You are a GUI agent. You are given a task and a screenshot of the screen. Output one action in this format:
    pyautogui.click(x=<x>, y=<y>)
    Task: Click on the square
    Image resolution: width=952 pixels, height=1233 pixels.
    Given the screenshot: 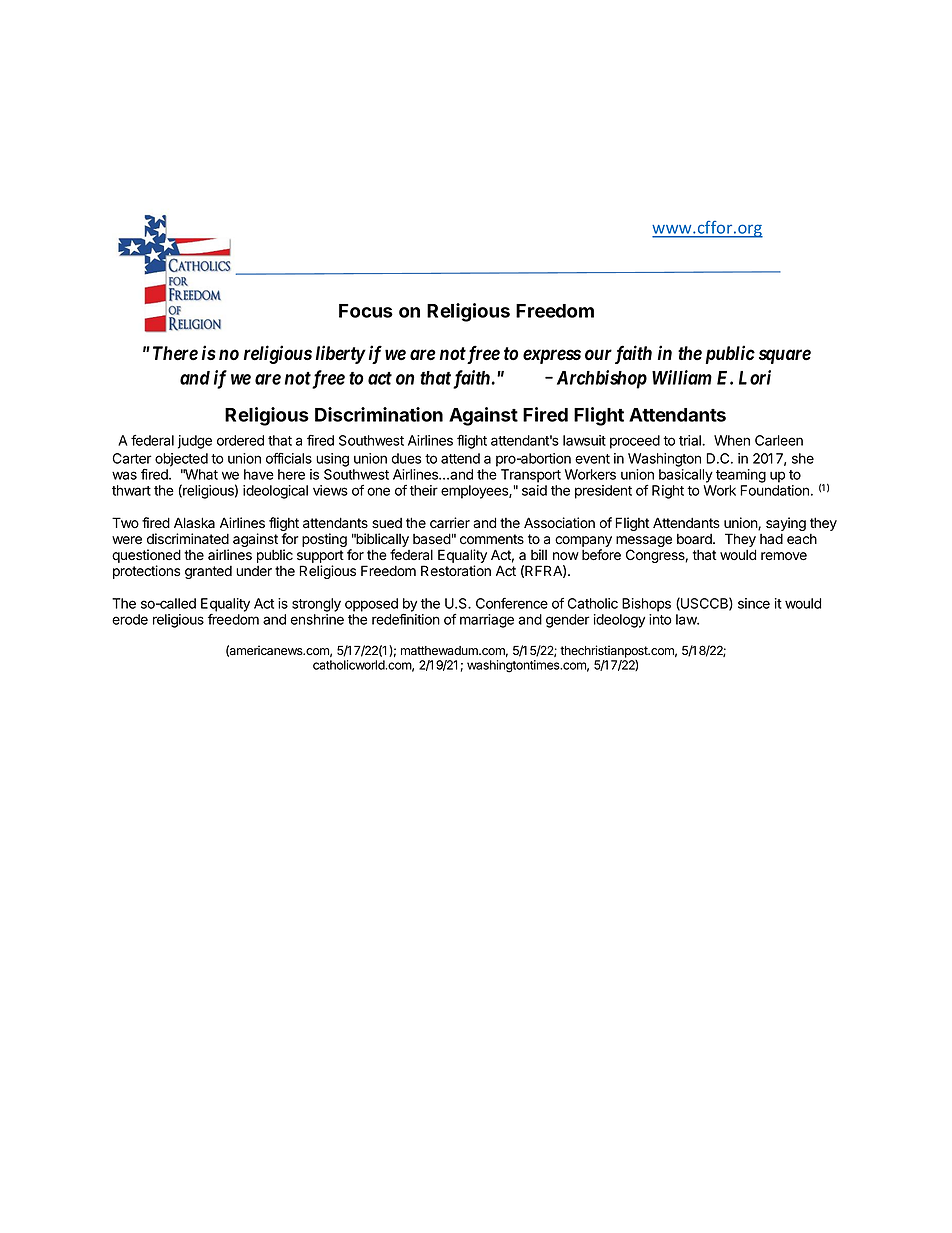 What is the action you would take?
    pyautogui.click(x=785, y=356)
